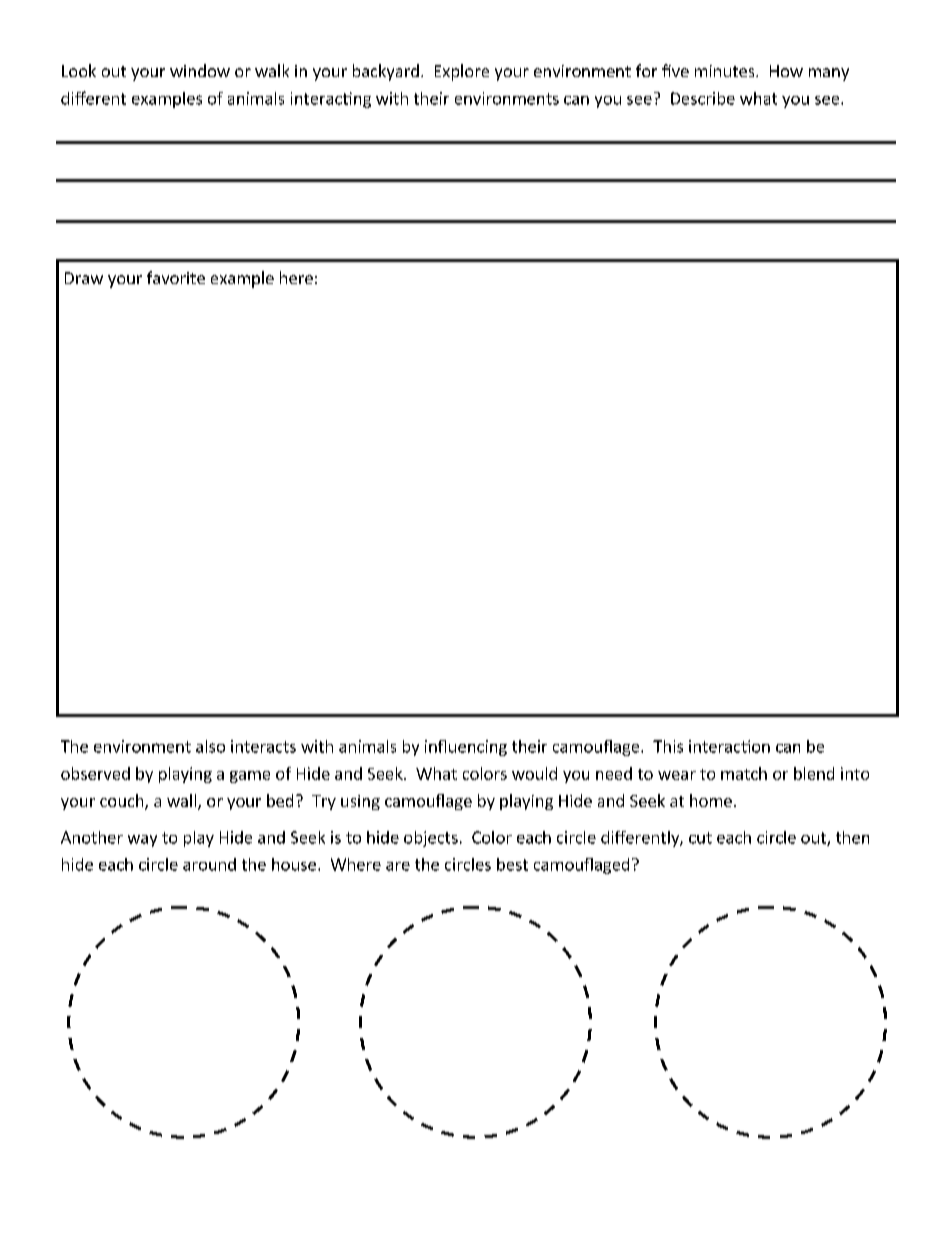 This screenshot has width=952, height=1233. What do you see at coordinates (729, 746) in the screenshot?
I see `interaction` at bounding box center [729, 746].
